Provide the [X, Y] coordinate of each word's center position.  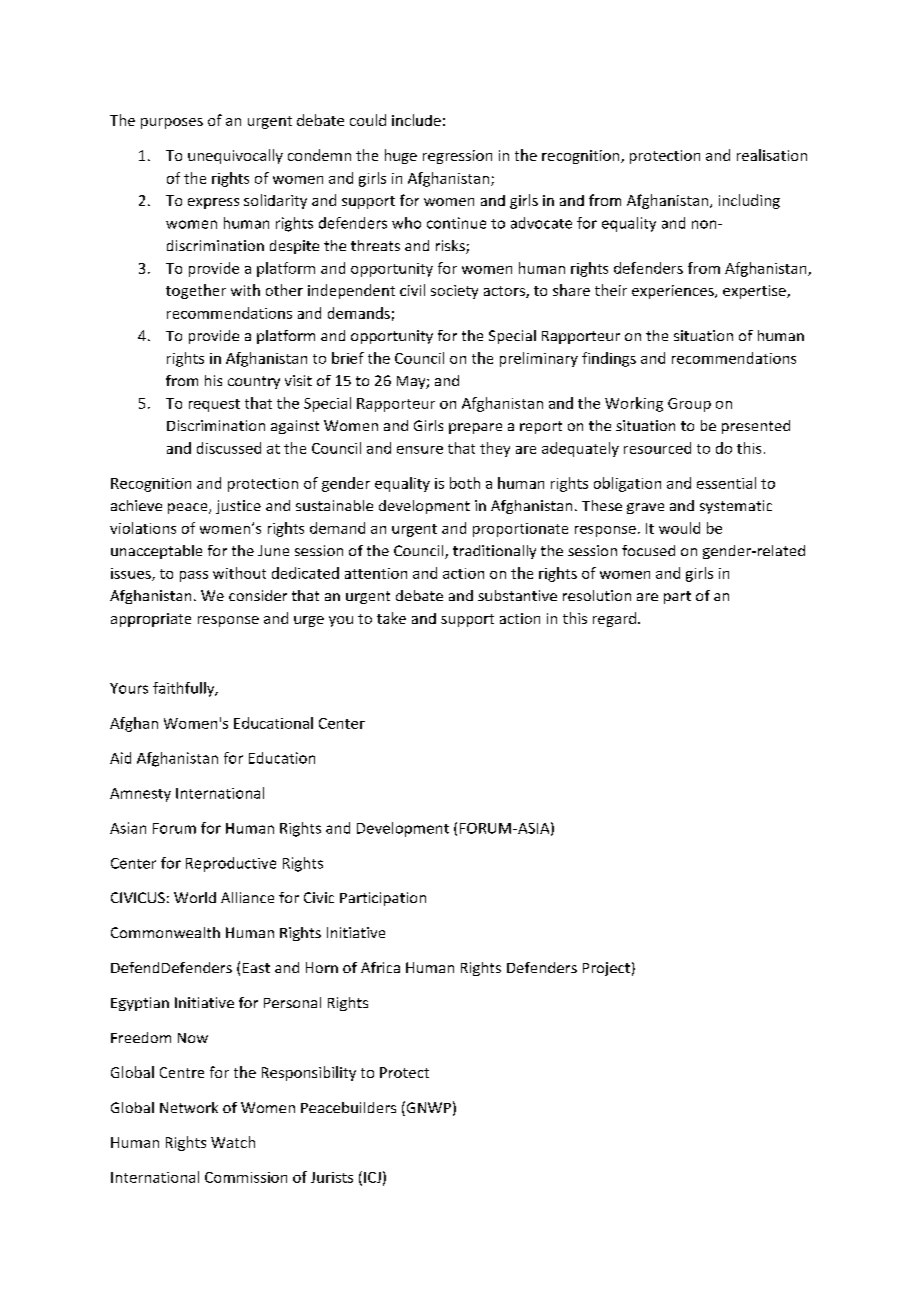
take [391, 618]
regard [614, 619]
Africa [380, 967]
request [214, 405]
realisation [772, 155]
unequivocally [235, 156]
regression [457, 157]
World [195, 897]
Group [689, 405]
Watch [233, 1142]
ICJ [372, 1177]
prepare [475, 428]
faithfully [185, 689]
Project [606, 969]
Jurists [332, 1177]
